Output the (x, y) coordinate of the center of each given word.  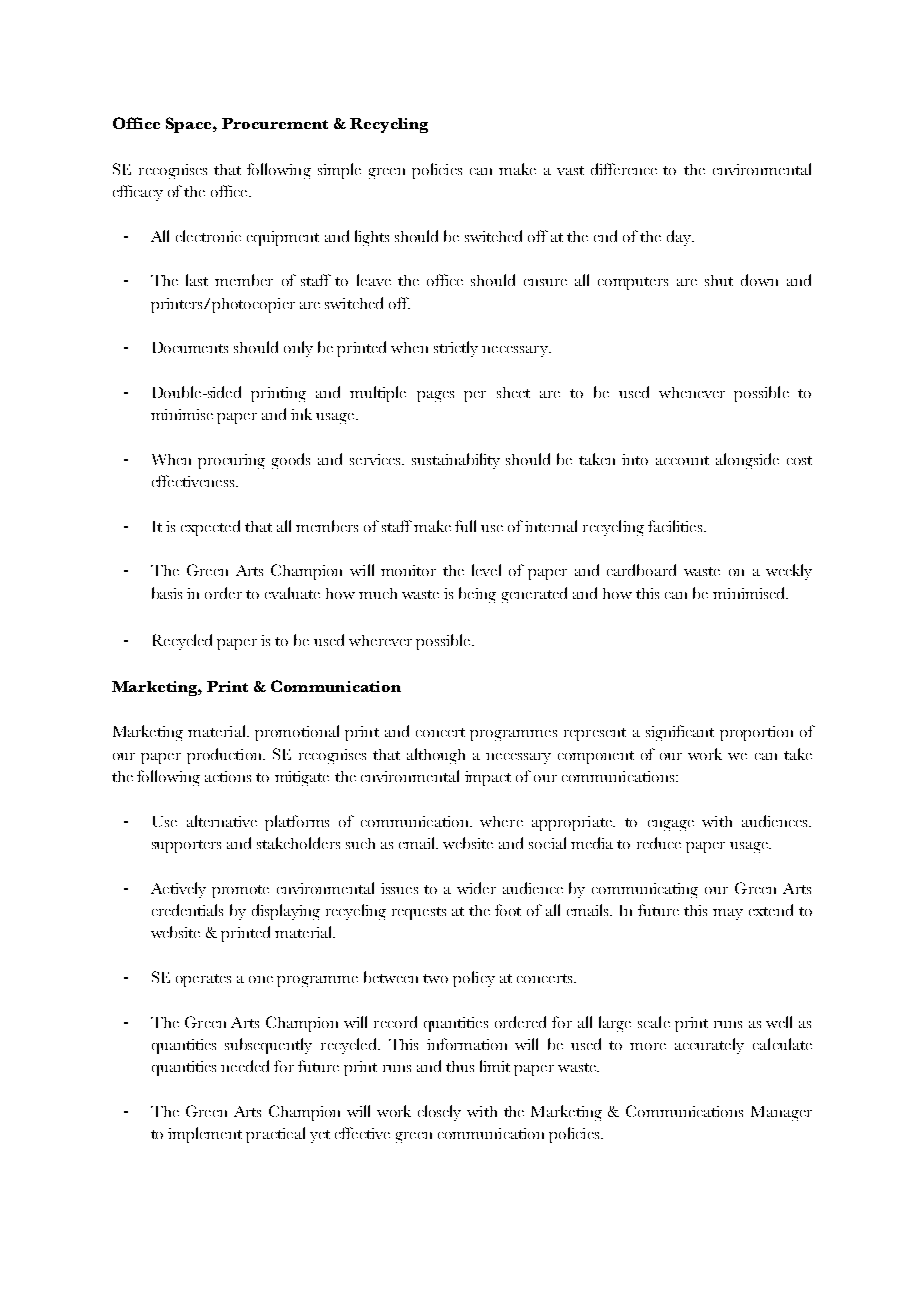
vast (570, 170)
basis (167, 593)
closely (439, 1113)
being (477, 595)
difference (624, 169)
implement (205, 1135)
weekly (789, 572)
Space (190, 125)
